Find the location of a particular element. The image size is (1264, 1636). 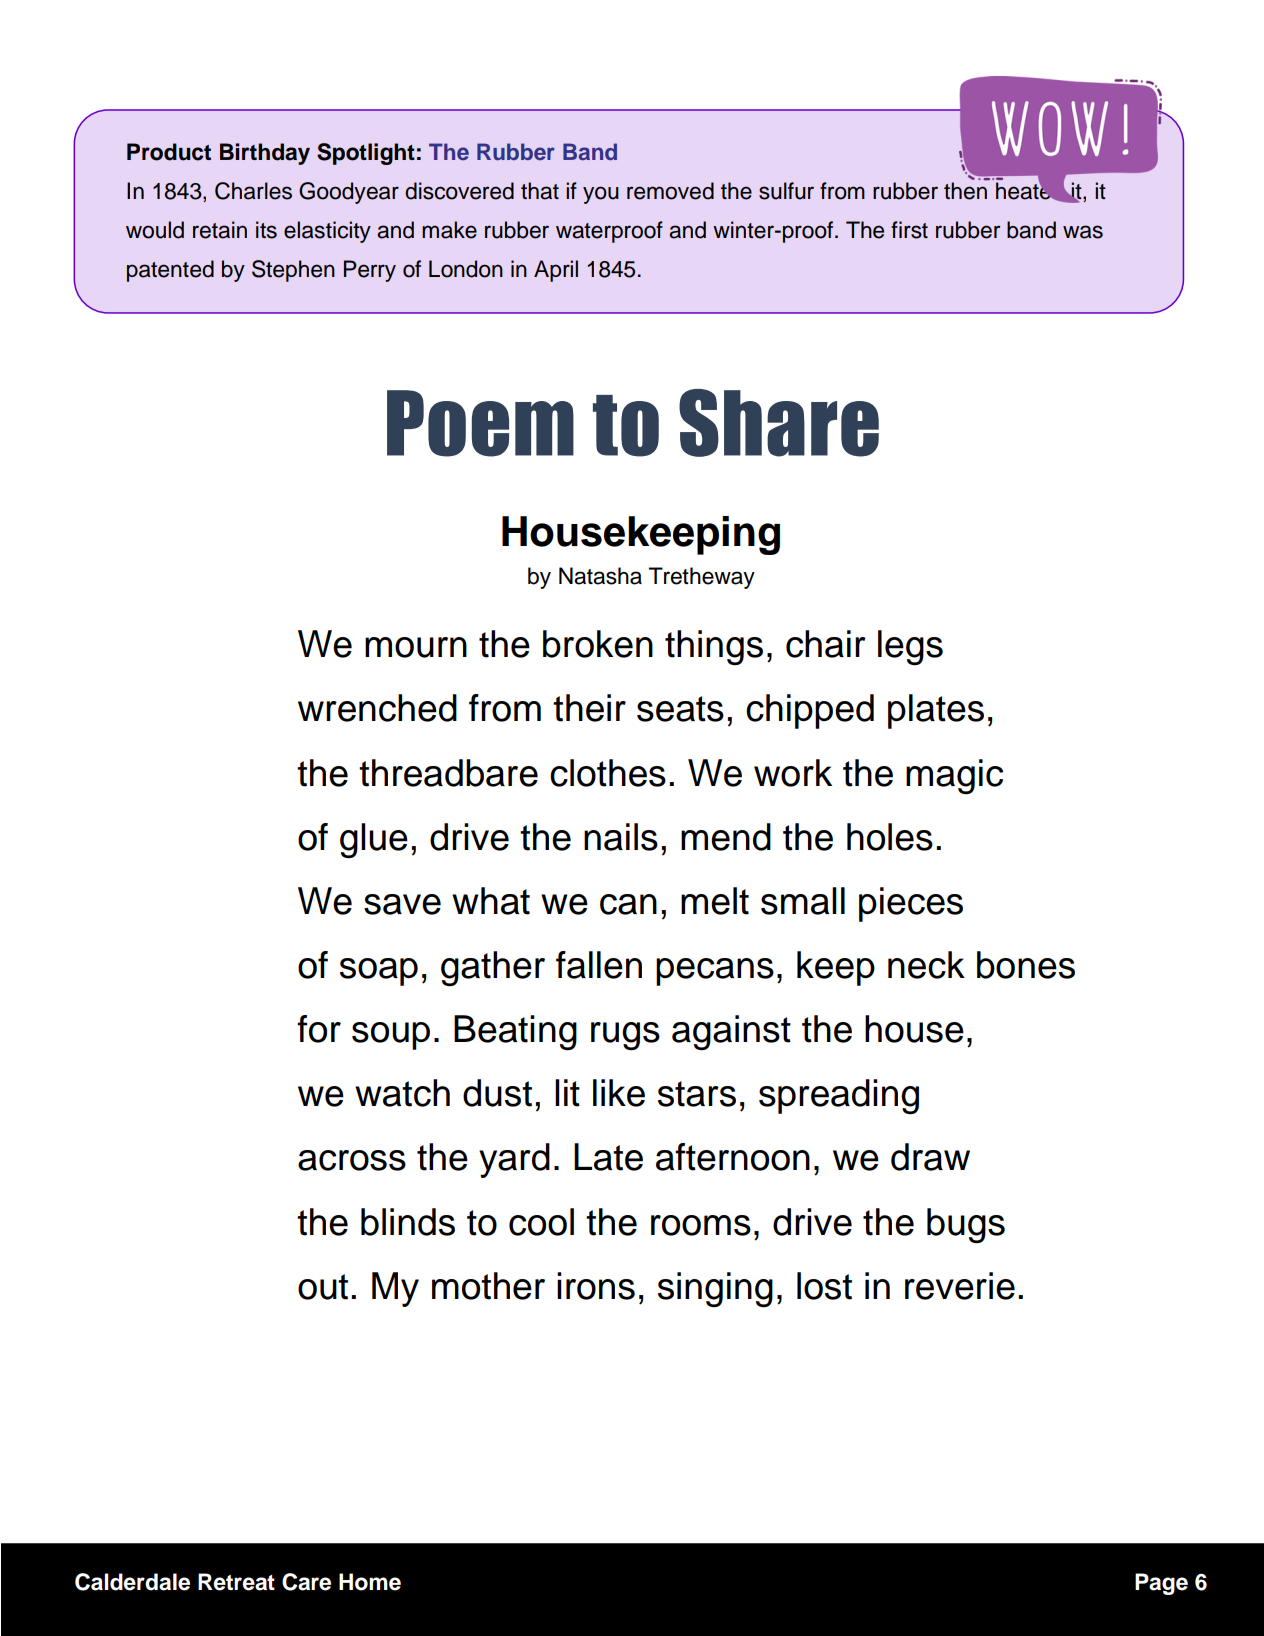

Charles is located at coordinates (253, 191).
